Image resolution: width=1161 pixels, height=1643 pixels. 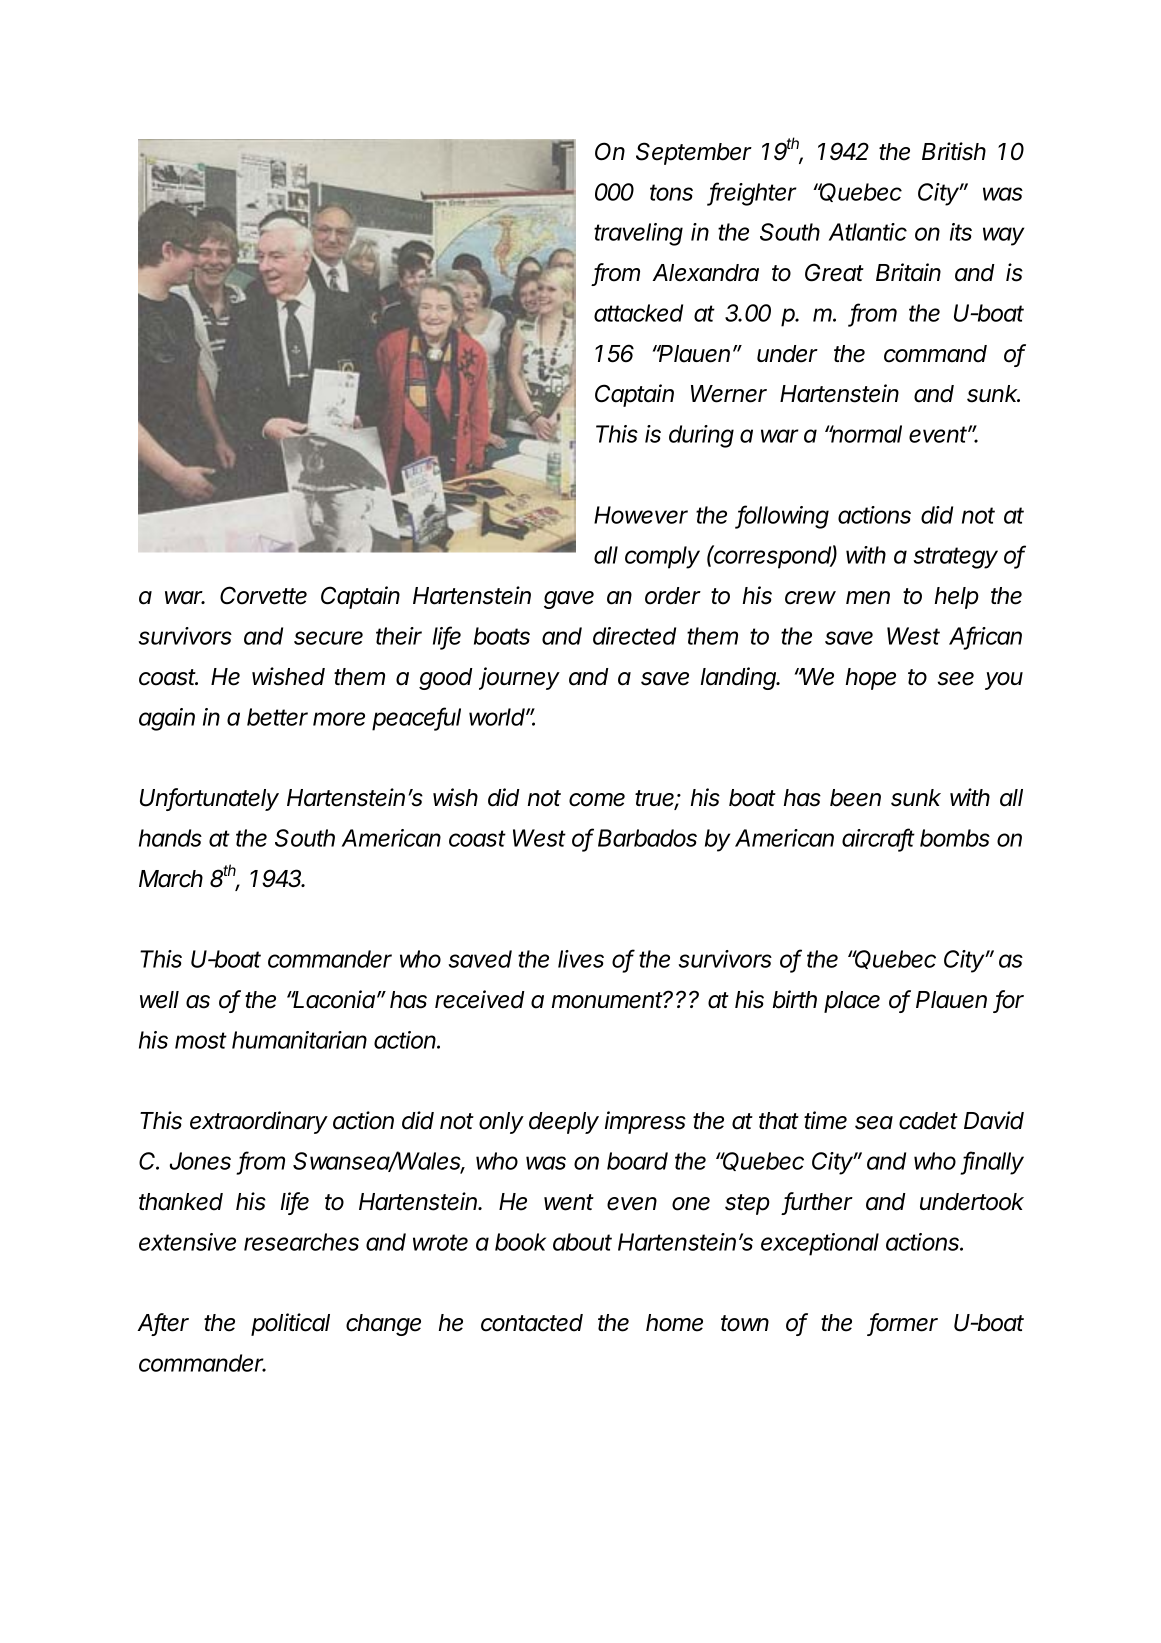 What do you see at coordinates (671, 192) in the screenshot?
I see `tons` at bounding box center [671, 192].
